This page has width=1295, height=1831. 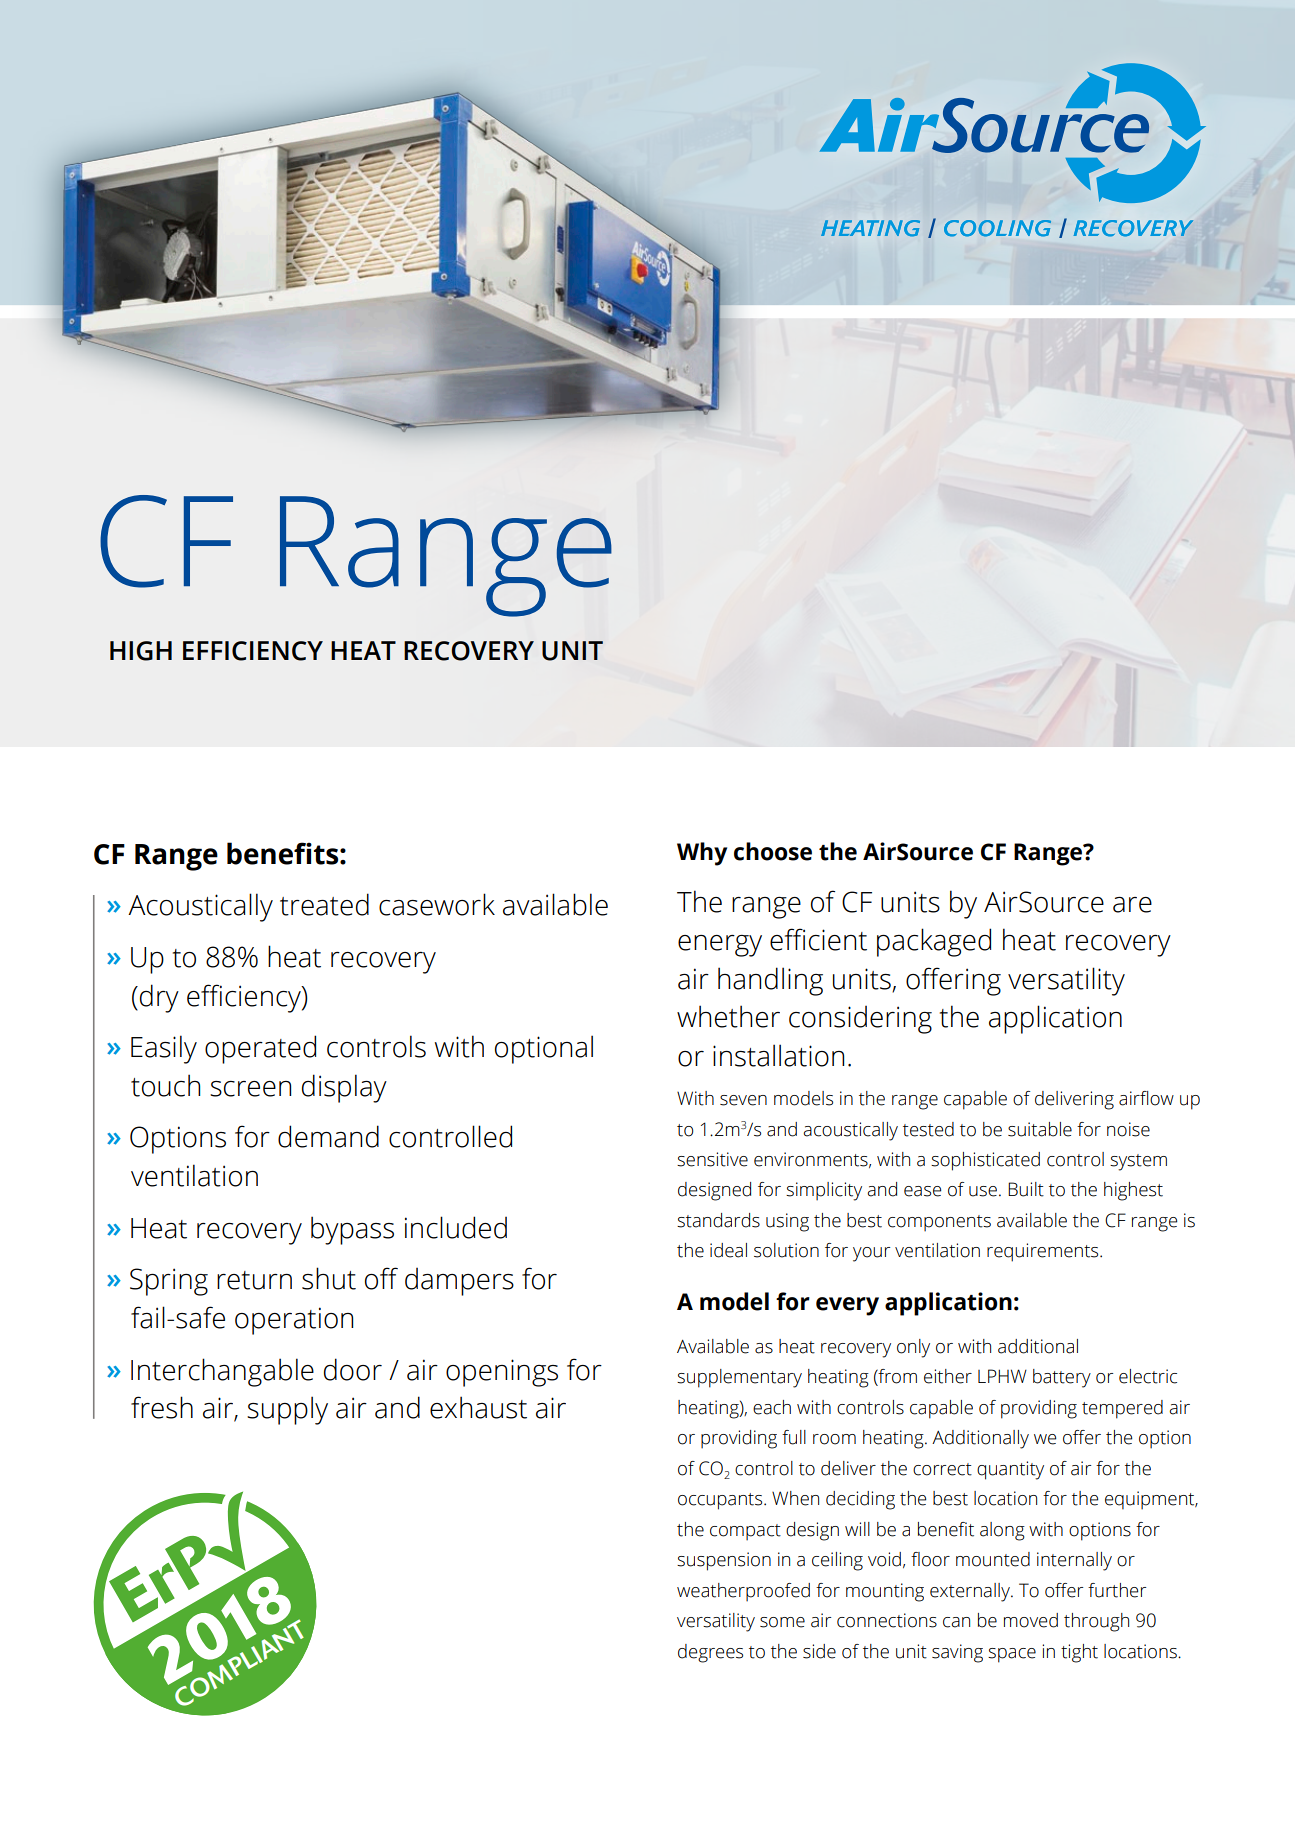 I want to click on are, so click(x=1132, y=905).
